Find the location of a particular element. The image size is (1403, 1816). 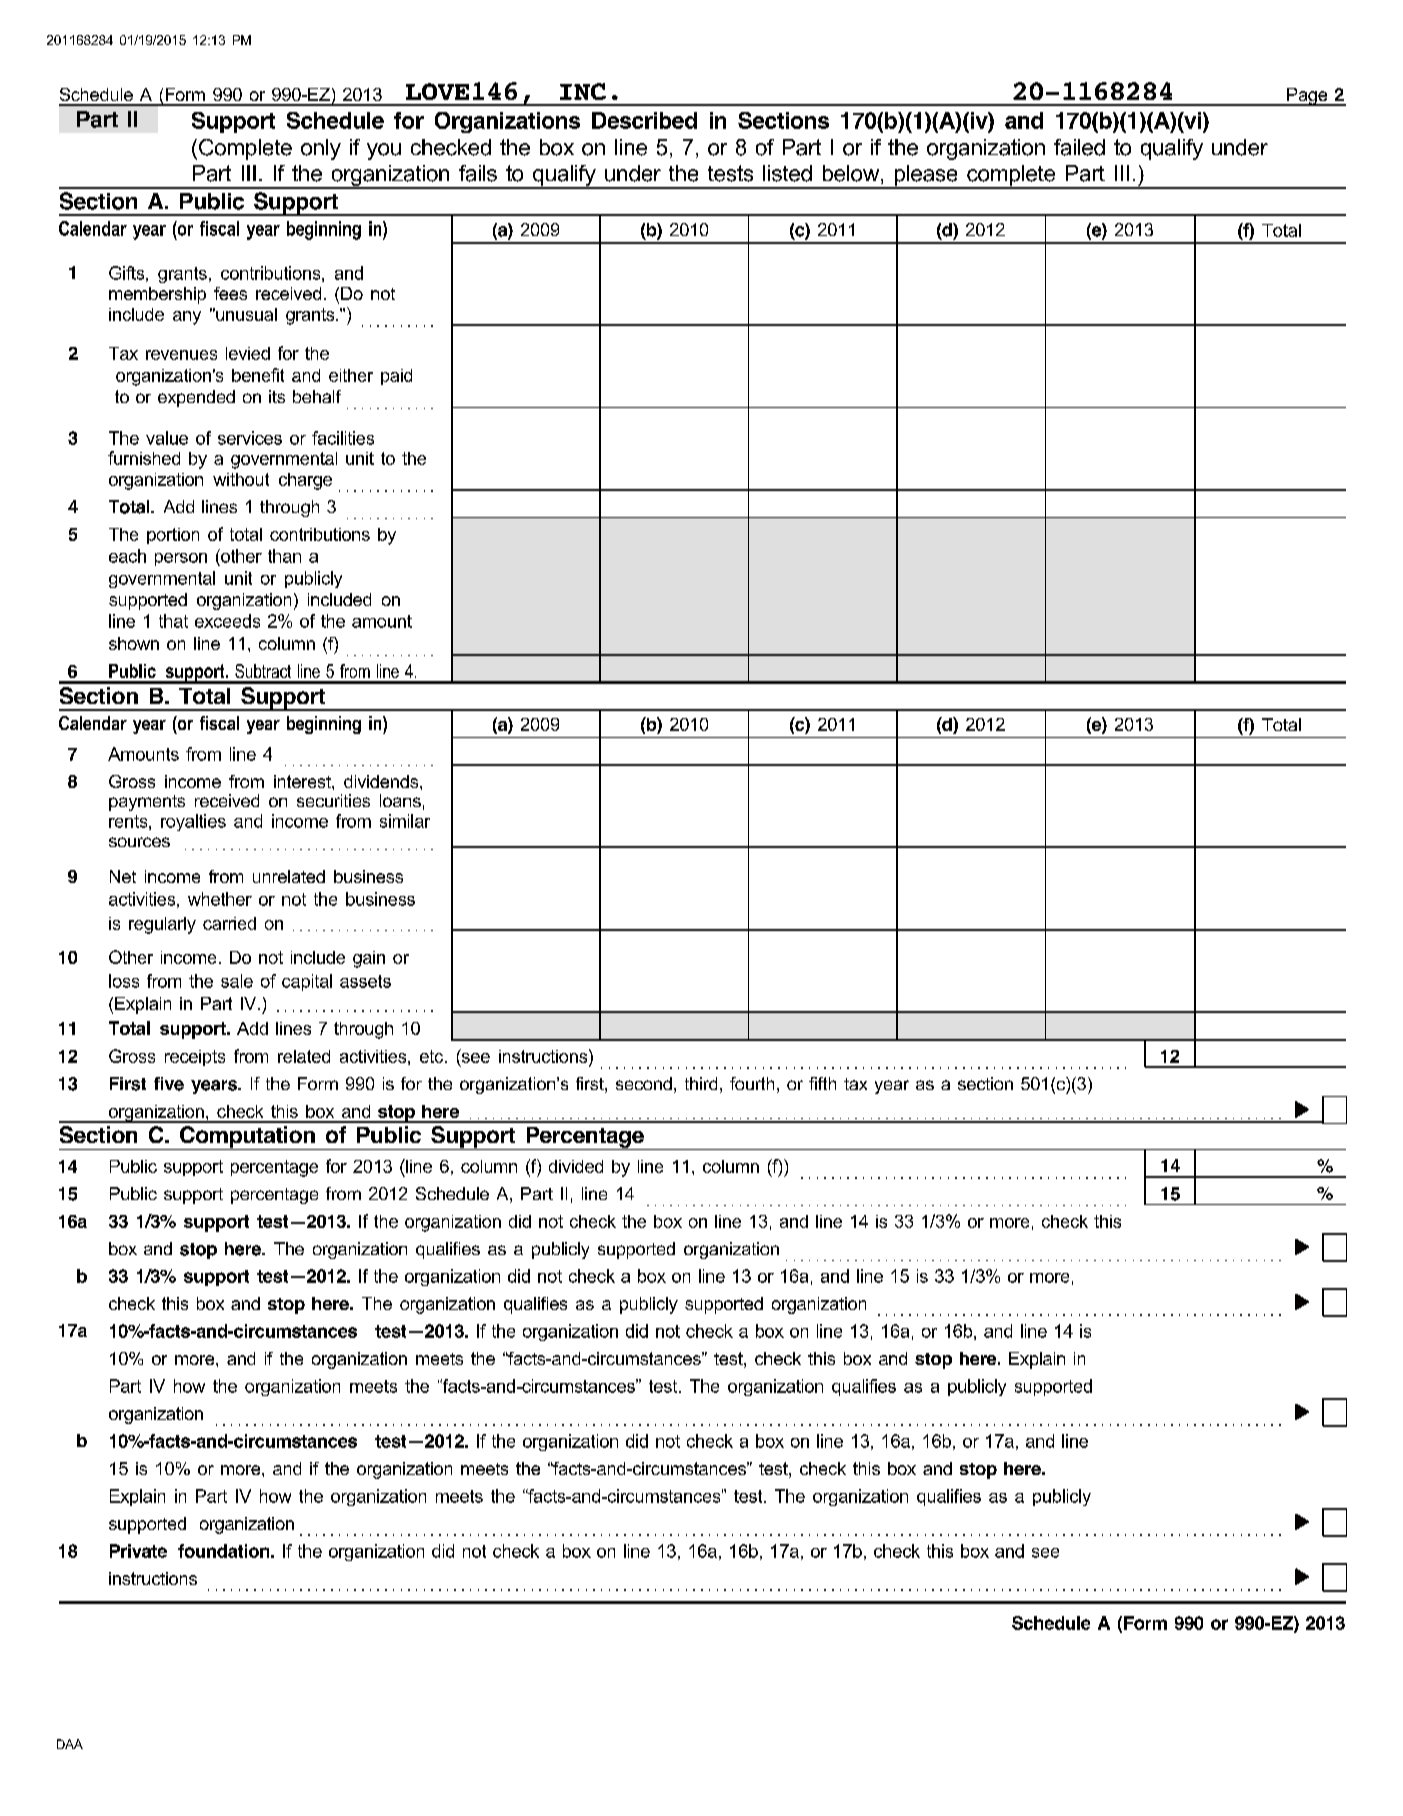

third is located at coordinates (701, 1083).
